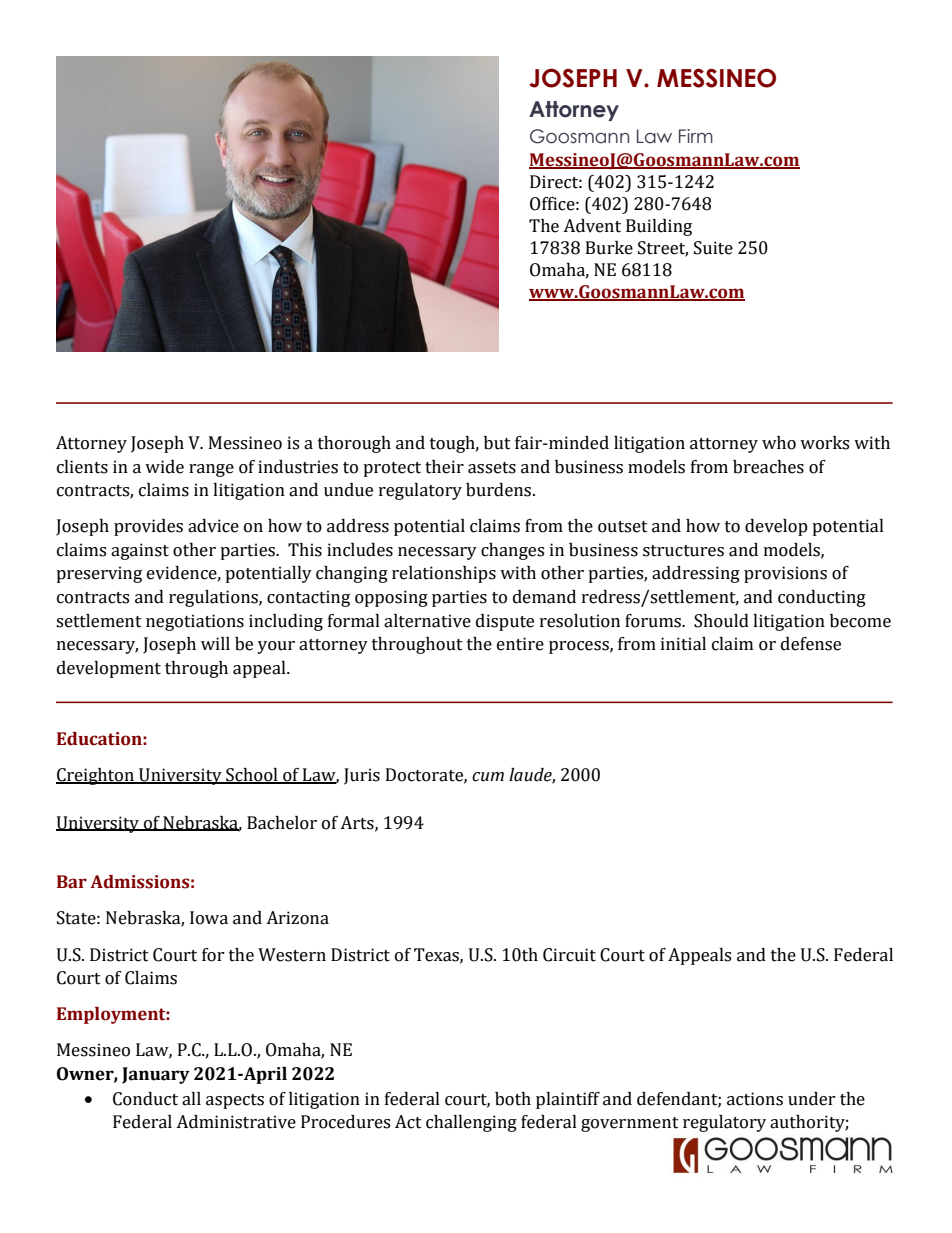 This screenshot has height=1233, width=952. I want to click on actions, so click(755, 1099).
